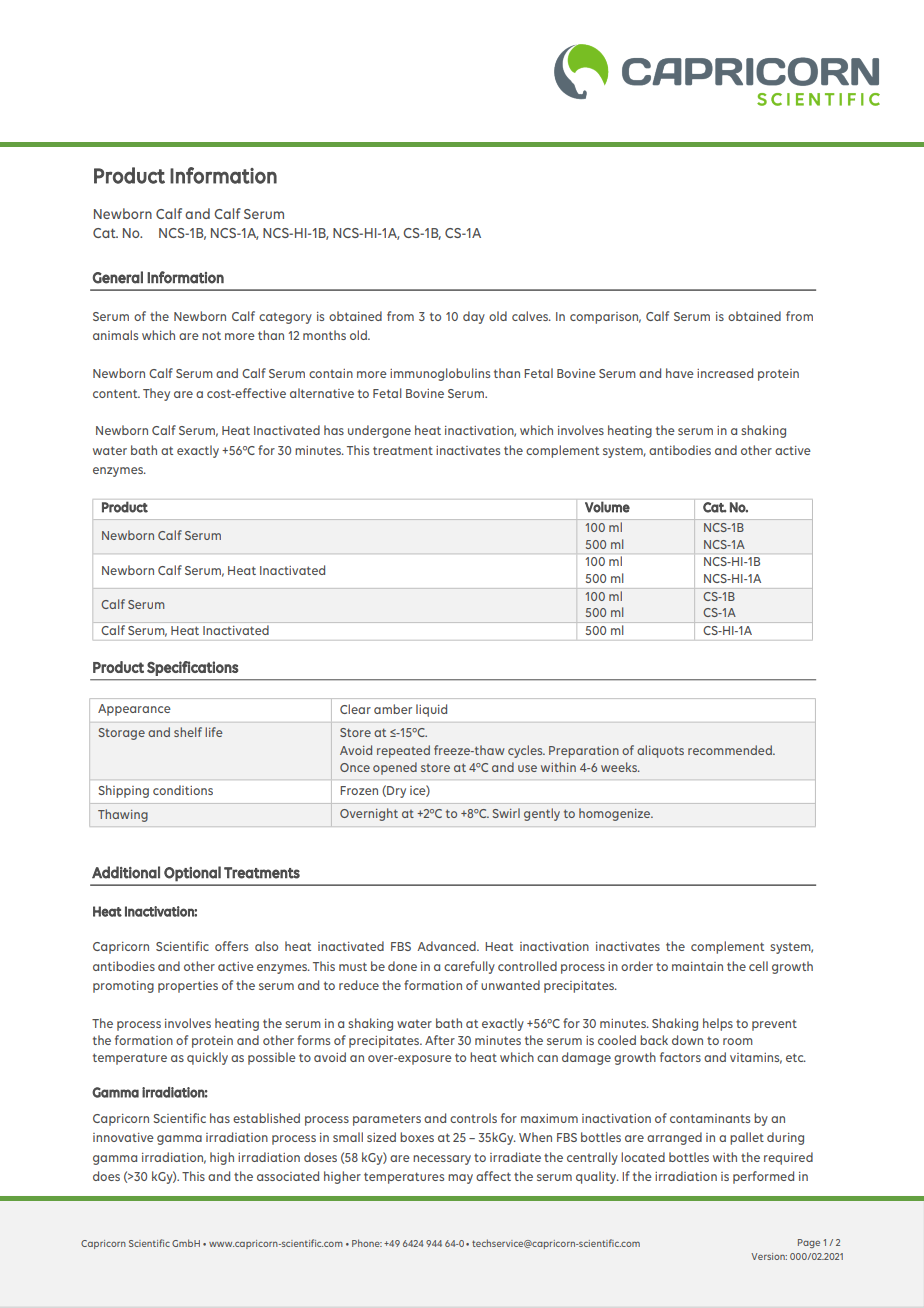  I want to click on may, so click(460, 1179).
